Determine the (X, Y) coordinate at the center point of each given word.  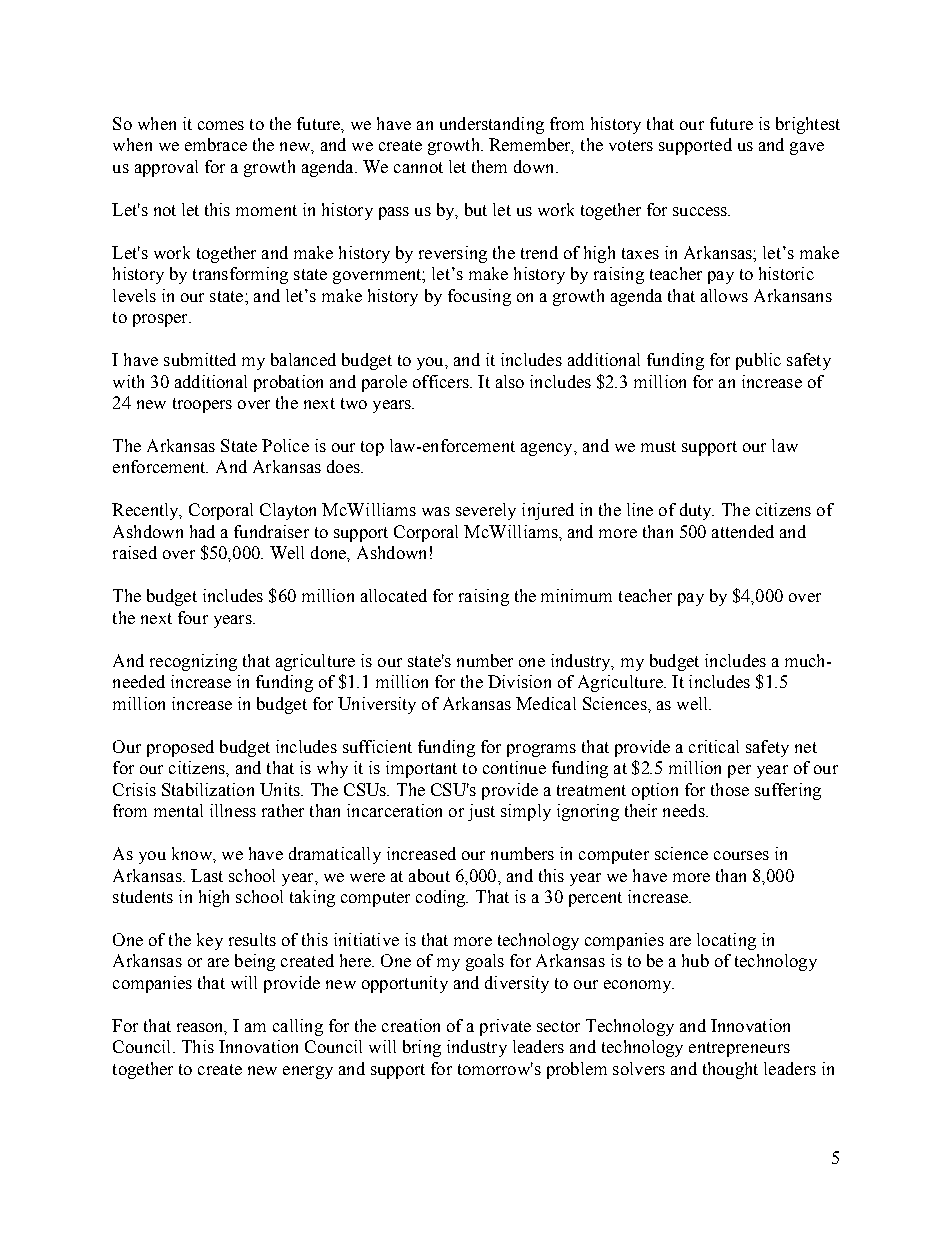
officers (442, 381)
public (758, 361)
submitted (200, 359)
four (193, 617)
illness (233, 810)
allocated (394, 595)
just (481, 812)
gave (807, 148)
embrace (216, 144)
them (489, 166)
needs (685, 810)
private (505, 1027)
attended (743, 531)
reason (202, 1029)
